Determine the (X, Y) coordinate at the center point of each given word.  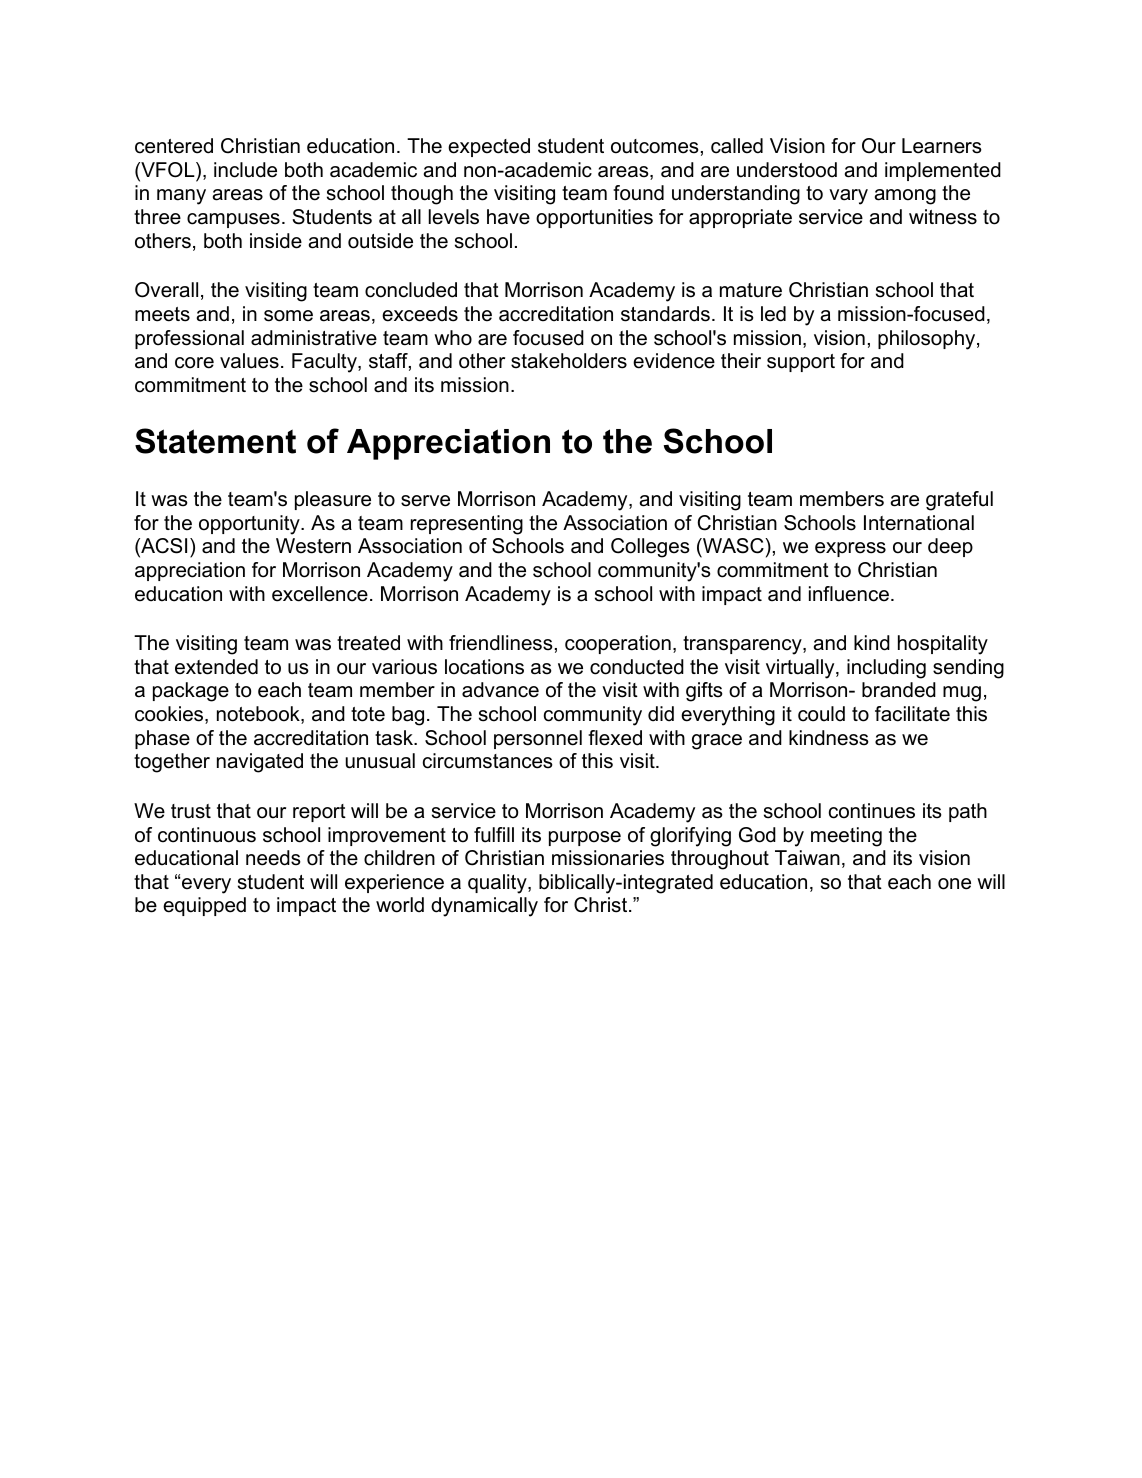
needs (273, 858)
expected (489, 147)
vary (848, 197)
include (245, 170)
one (954, 884)
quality (498, 884)
